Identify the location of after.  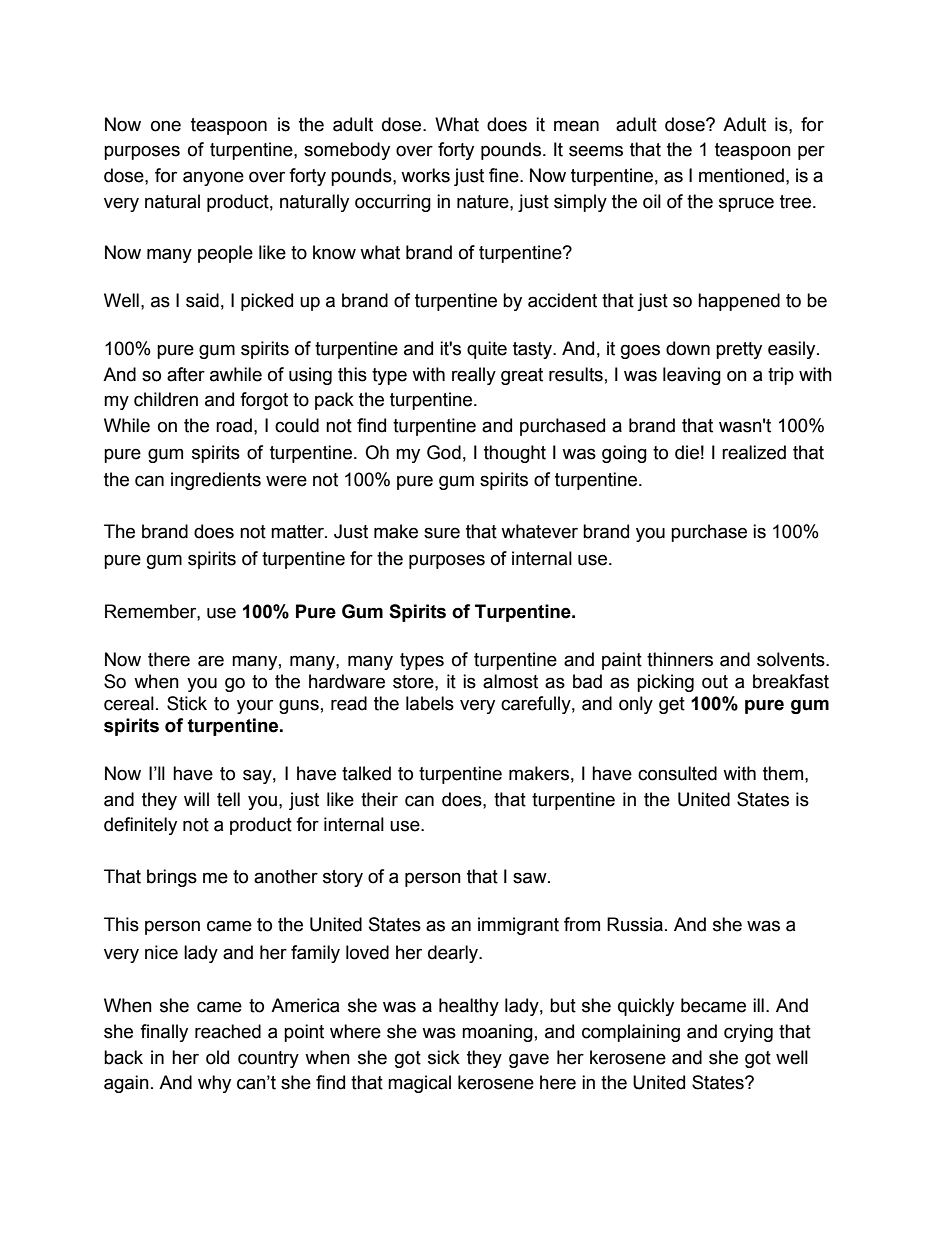
(186, 374).
